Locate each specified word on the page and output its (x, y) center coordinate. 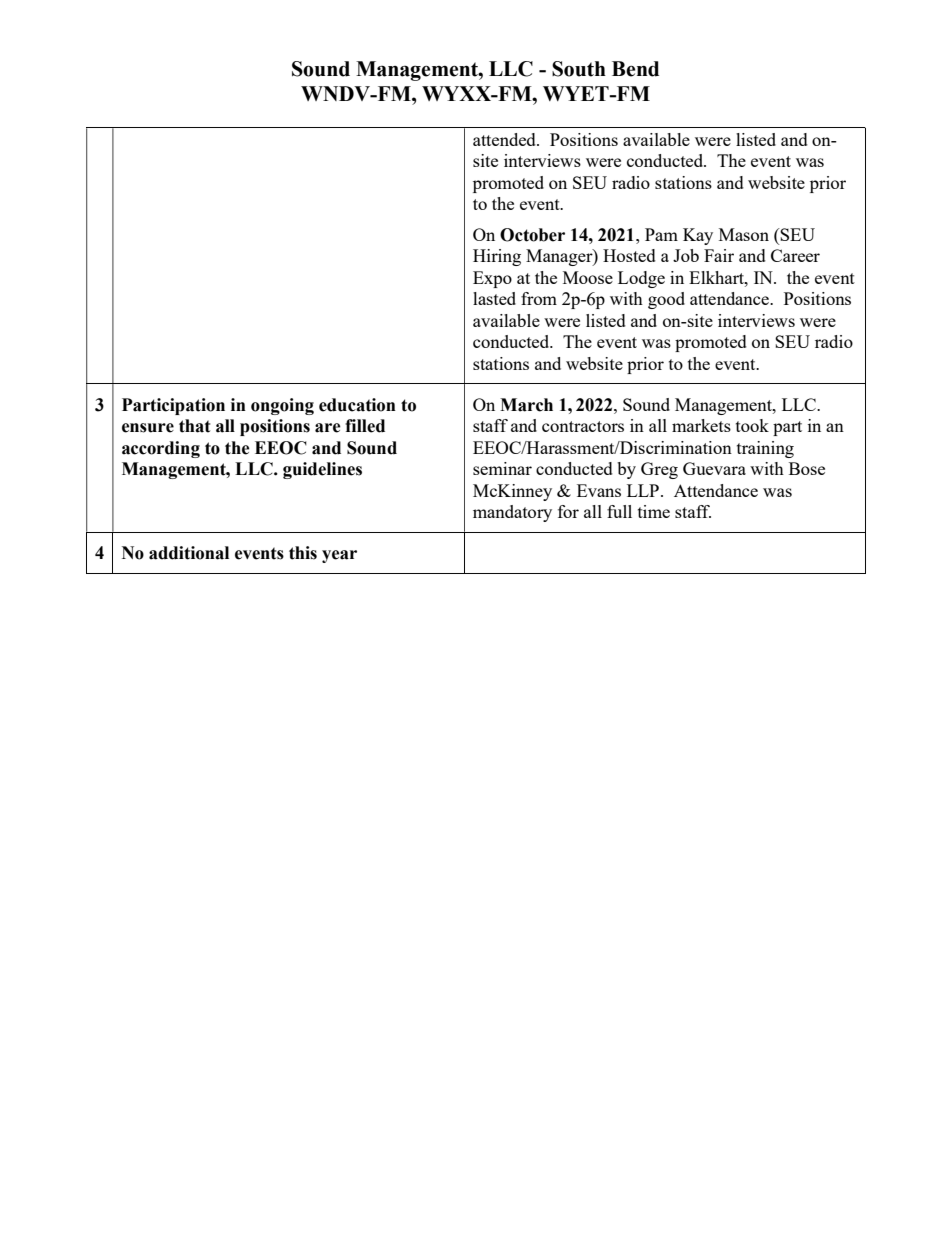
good (666, 300)
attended (505, 139)
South (579, 69)
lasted (494, 298)
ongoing (282, 406)
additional (189, 553)
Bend (635, 69)
